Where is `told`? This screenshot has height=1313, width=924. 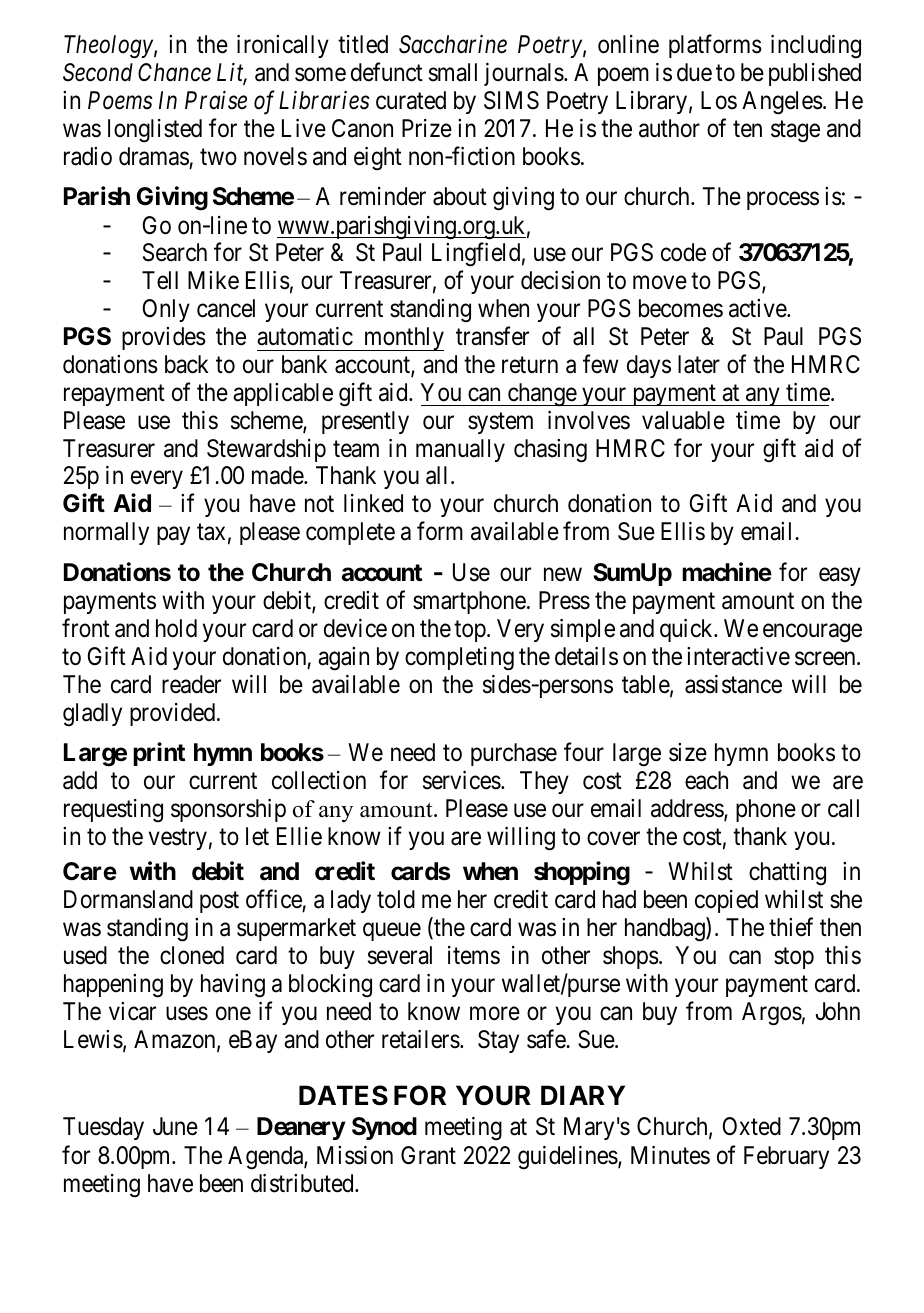 told is located at coordinates (396, 899).
